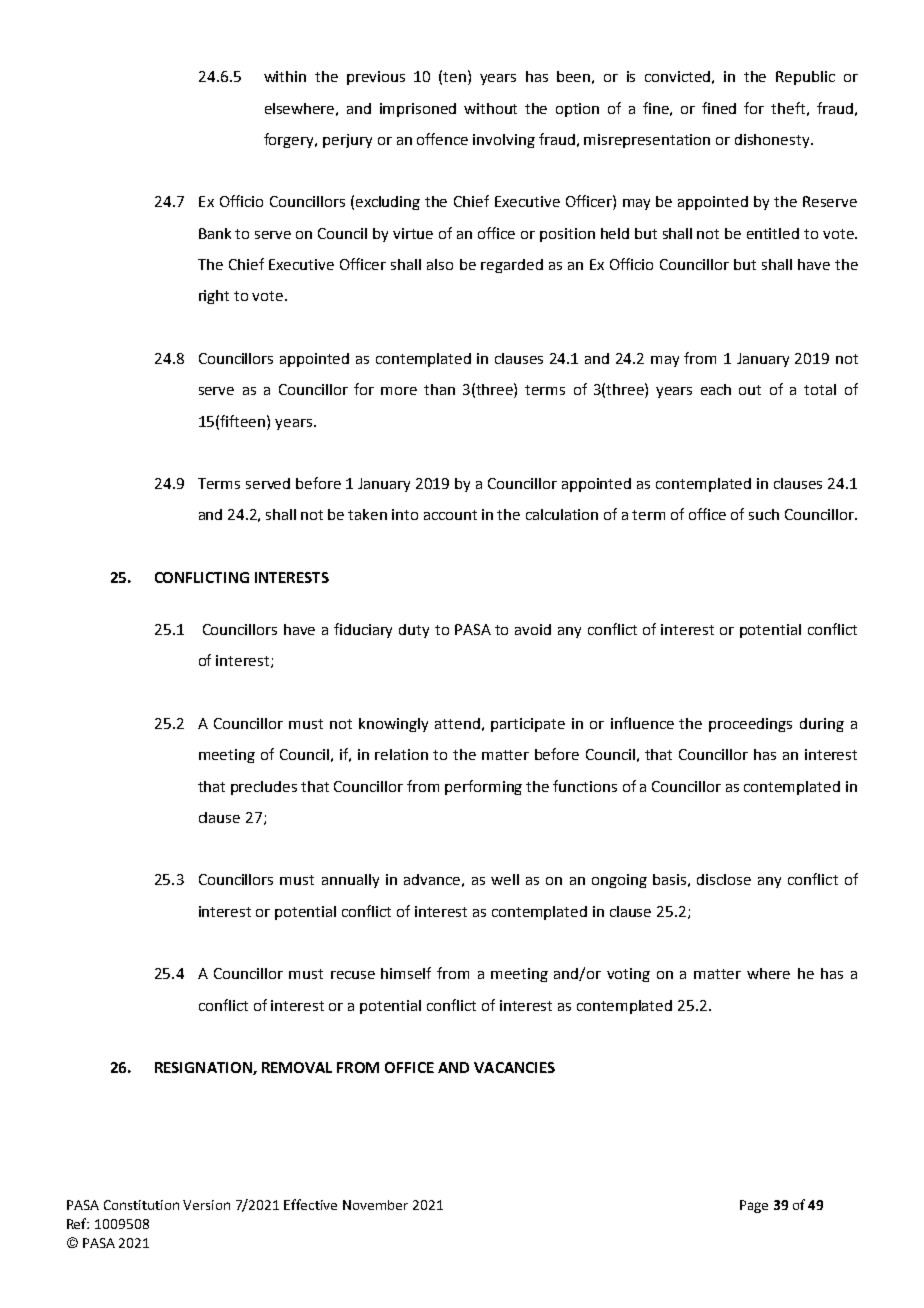 This screenshot has width=924, height=1308. Describe the element at coordinates (724, 879) in the screenshot. I see `disclose` at that location.
